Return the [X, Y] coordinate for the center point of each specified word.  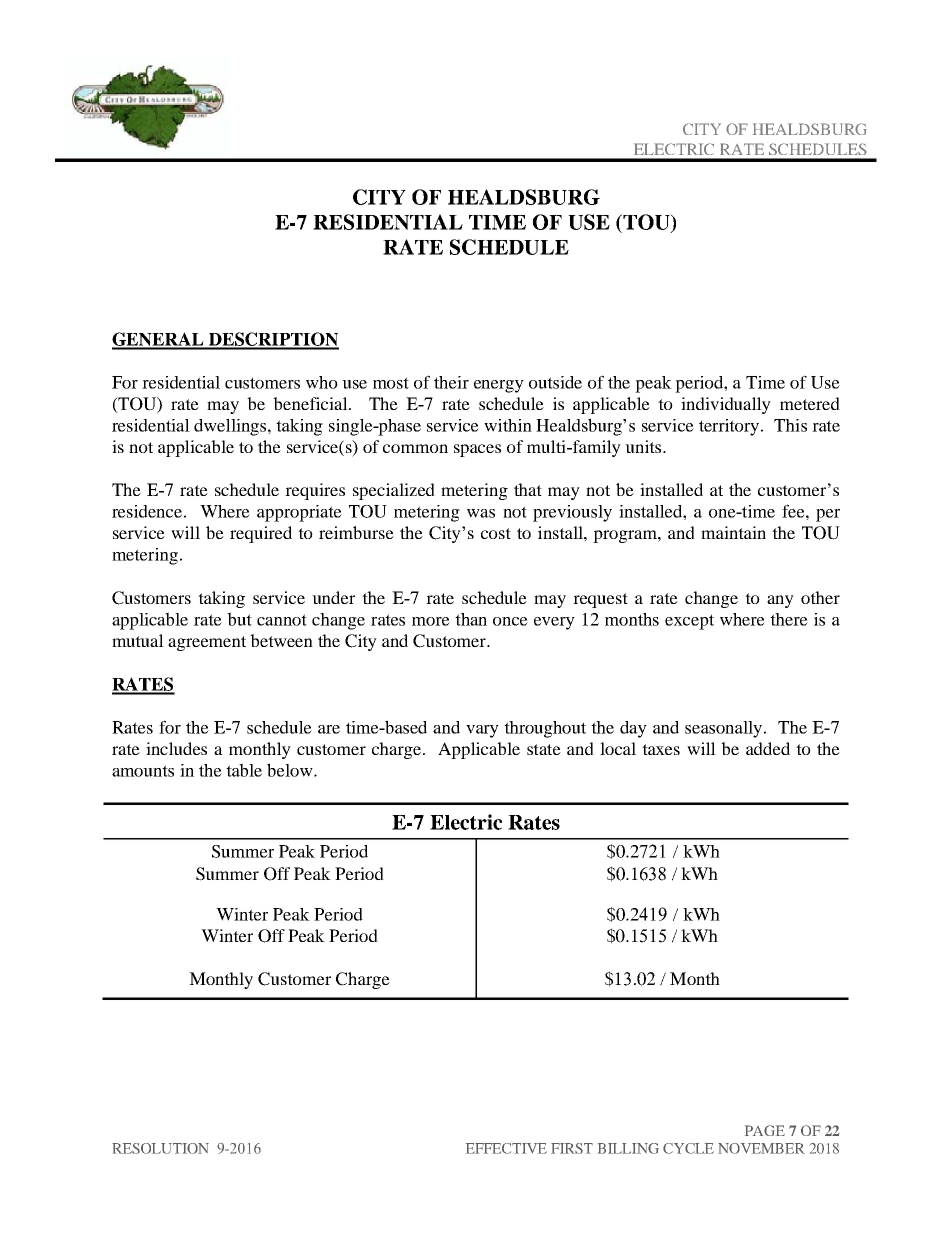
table [244, 770]
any [780, 601]
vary [482, 731]
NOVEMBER [761, 1148]
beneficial [311, 403]
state [544, 749]
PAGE [765, 1130]
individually [726, 405]
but [239, 619]
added [768, 748]
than [471, 619]
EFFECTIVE [506, 1148]
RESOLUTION [161, 1148]
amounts [143, 771]
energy [499, 386]
